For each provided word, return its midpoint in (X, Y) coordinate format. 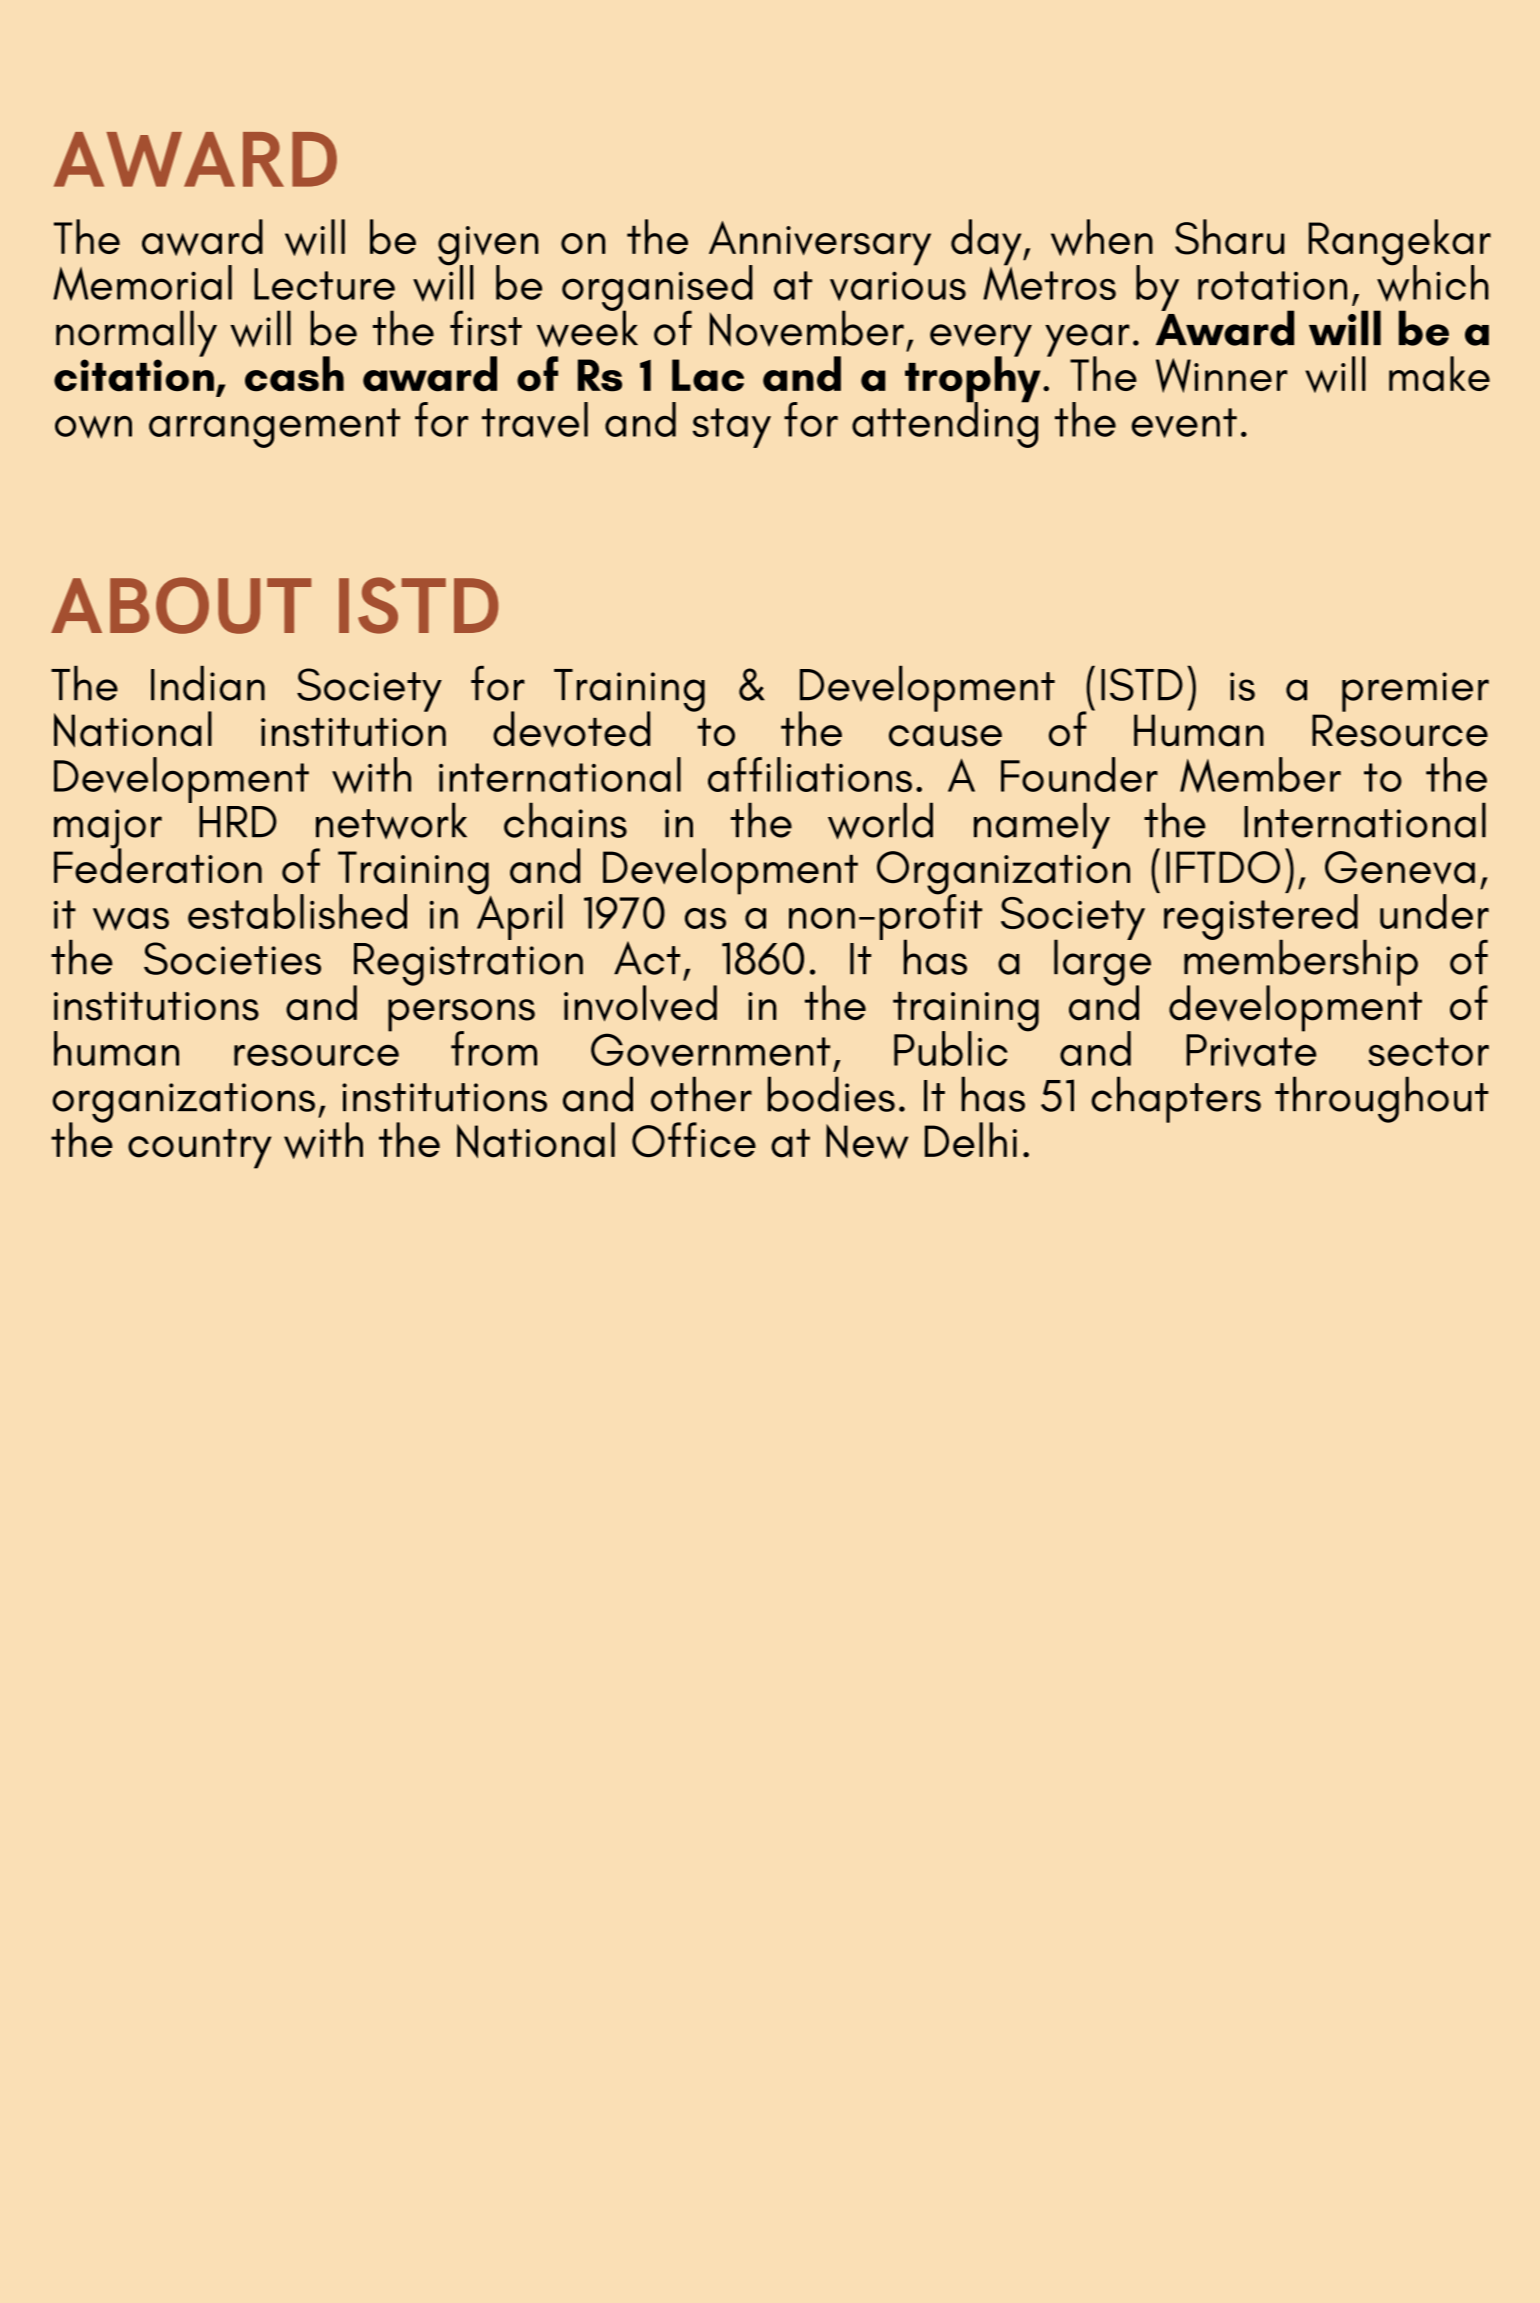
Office (694, 1140)
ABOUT (181, 605)
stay (732, 428)
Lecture (324, 284)
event (1184, 423)
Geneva (1400, 868)
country (200, 1149)
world (880, 821)
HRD (238, 821)
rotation (1272, 285)
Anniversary (820, 244)
